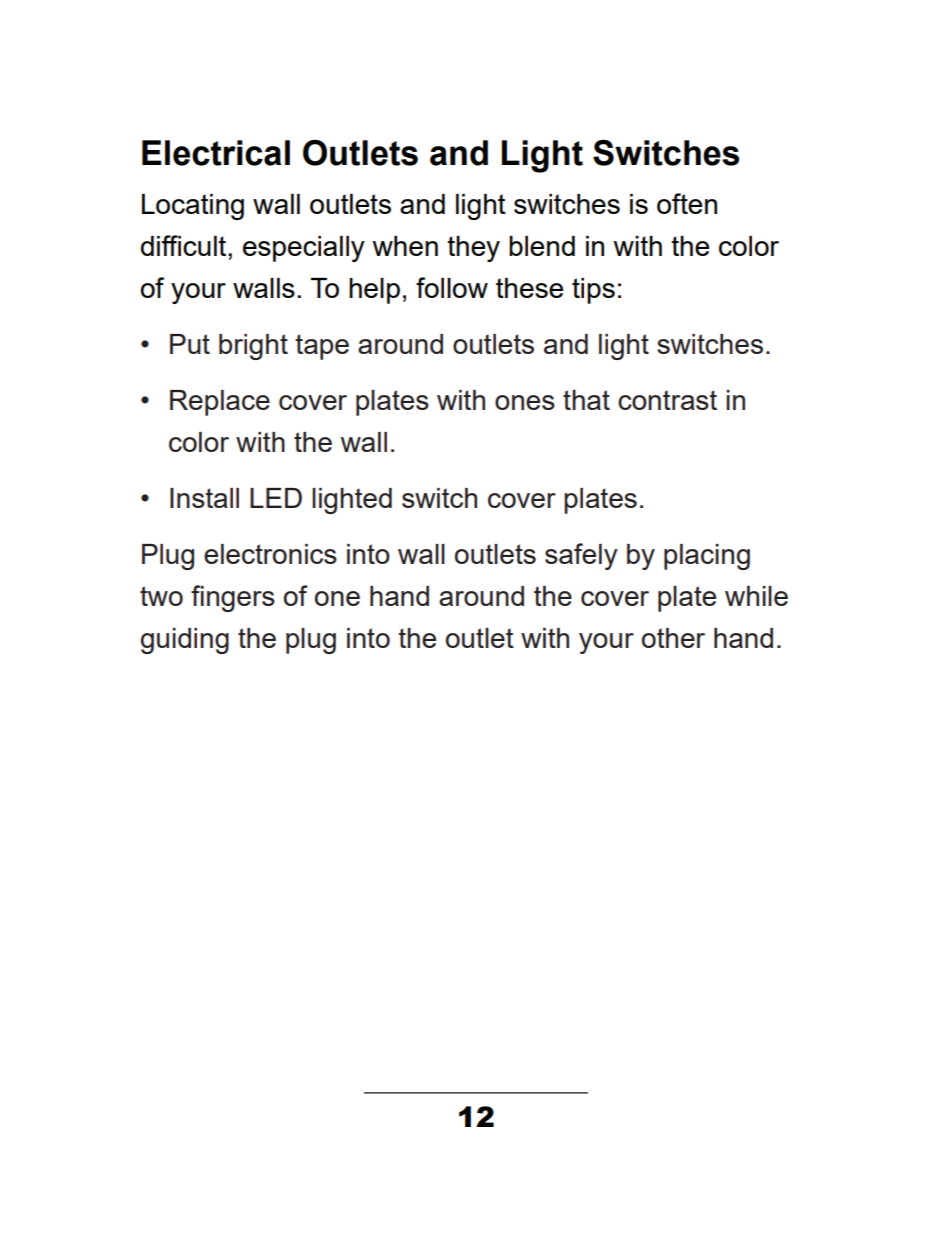  Describe the element at coordinates (220, 403) in the document. I see `Replace` at that location.
